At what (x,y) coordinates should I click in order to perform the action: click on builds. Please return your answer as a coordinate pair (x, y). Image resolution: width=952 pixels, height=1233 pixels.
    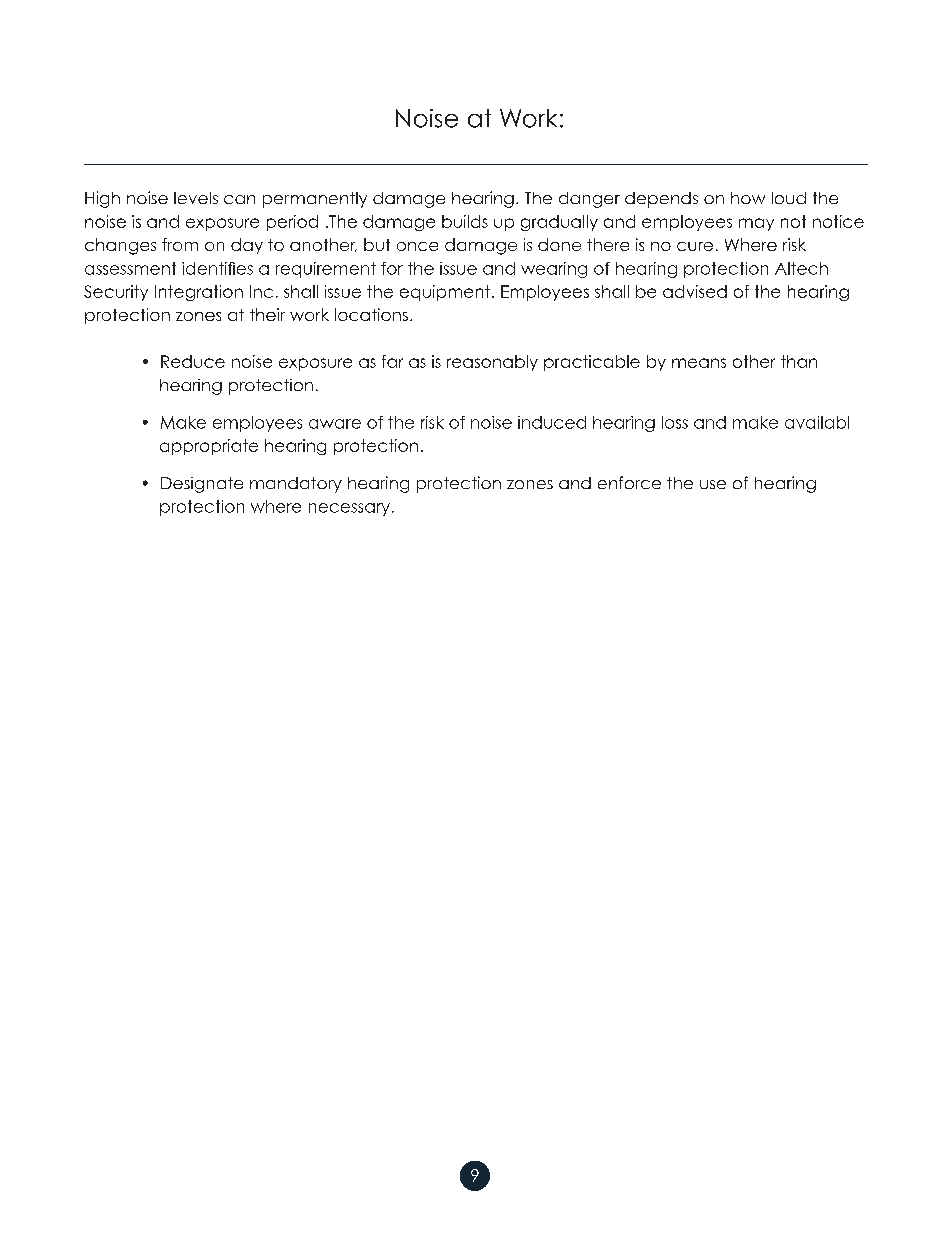
    Looking at the image, I should click on (465, 221).
